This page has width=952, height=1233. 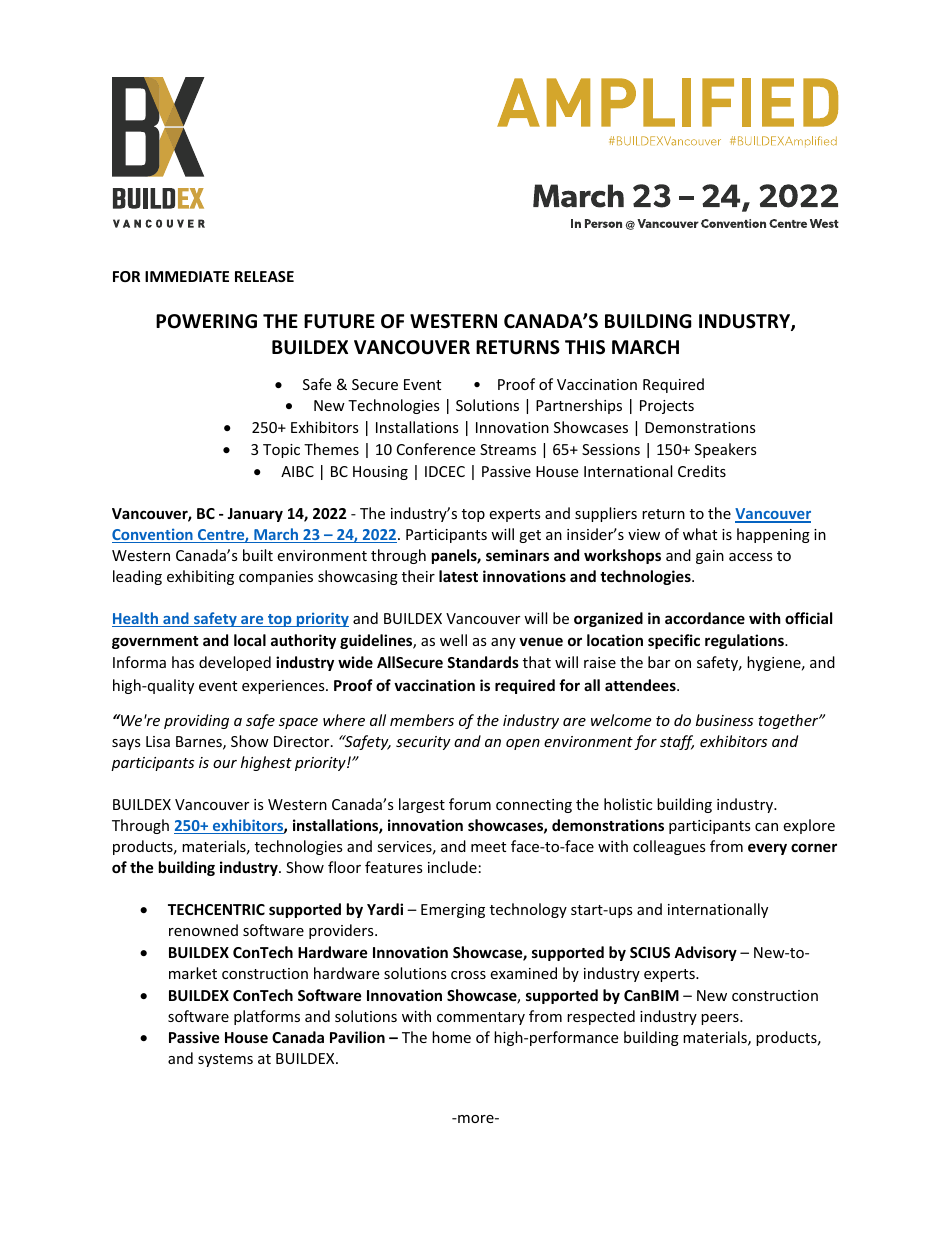 What do you see at coordinates (206, 321) in the page?
I see `POWERING` at bounding box center [206, 321].
